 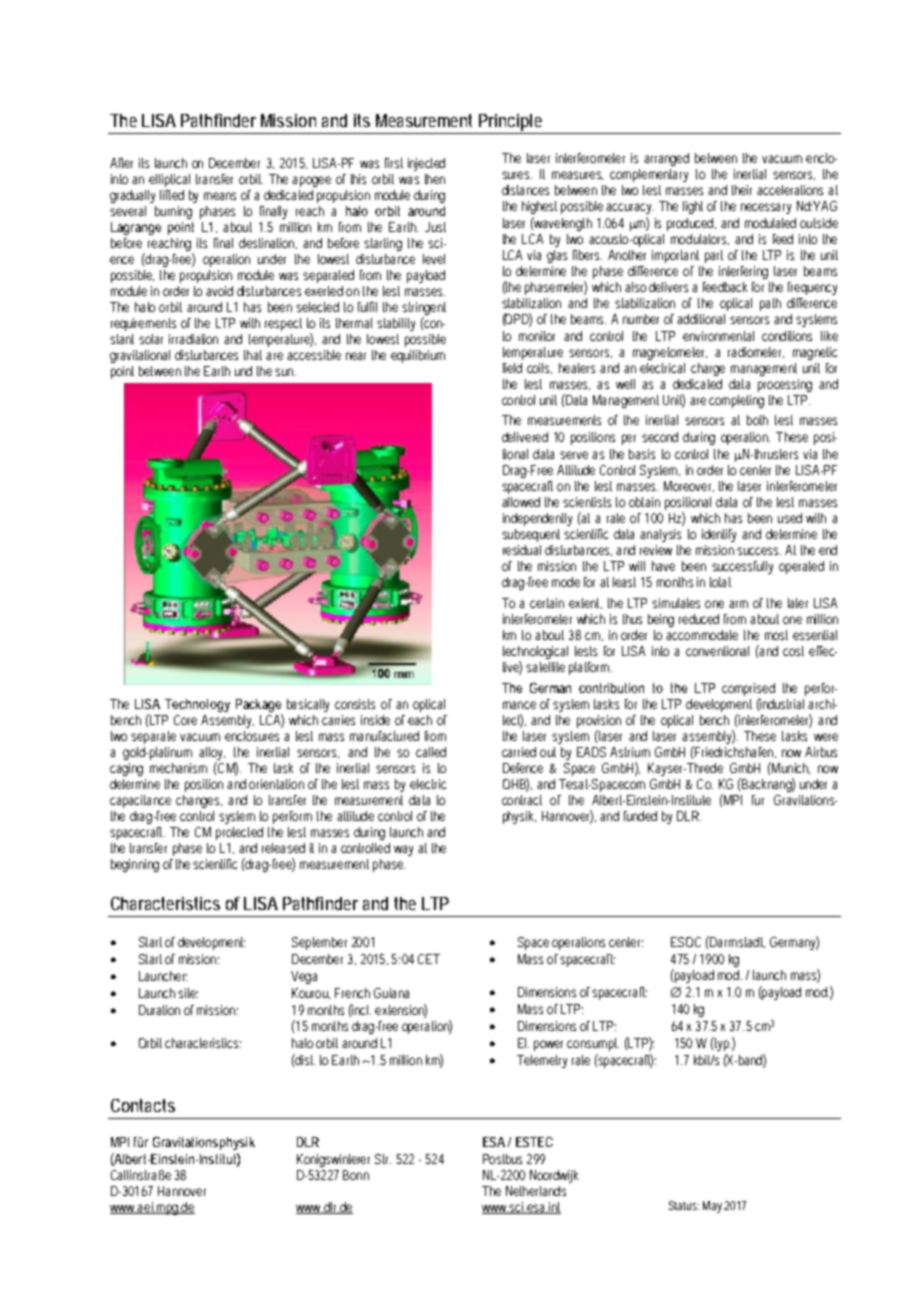 What do you see at coordinates (435, 179) in the document?
I see `then` at bounding box center [435, 179].
